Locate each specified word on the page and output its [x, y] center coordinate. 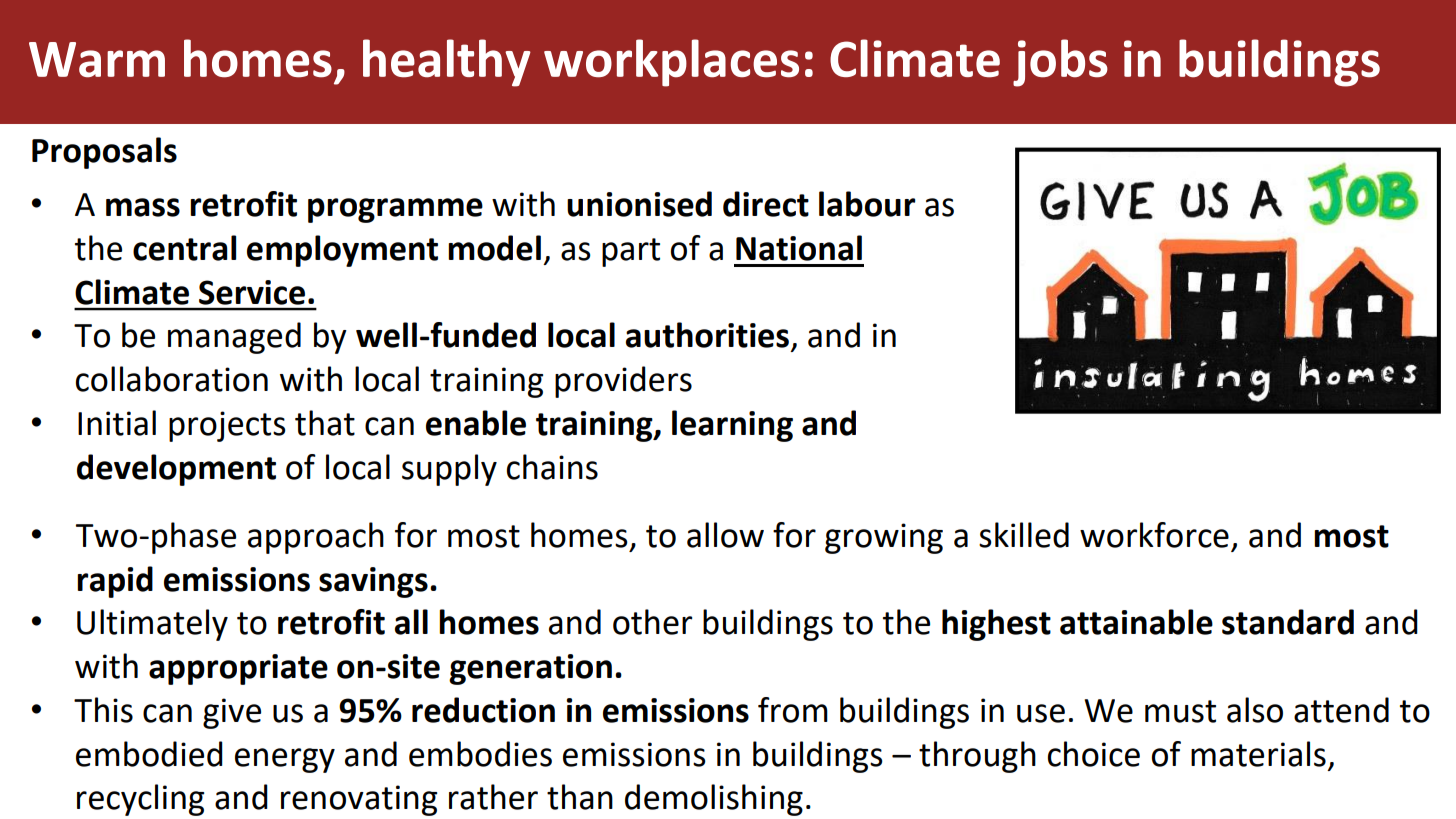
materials [1258, 754]
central [184, 248]
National [799, 248]
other [652, 622]
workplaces [671, 63]
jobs [1060, 63]
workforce [1154, 535]
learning [732, 426]
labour [867, 204]
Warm [97, 60]
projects [227, 426]
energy [285, 760]
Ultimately [152, 625]
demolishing [714, 800]
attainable [1136, 622]
